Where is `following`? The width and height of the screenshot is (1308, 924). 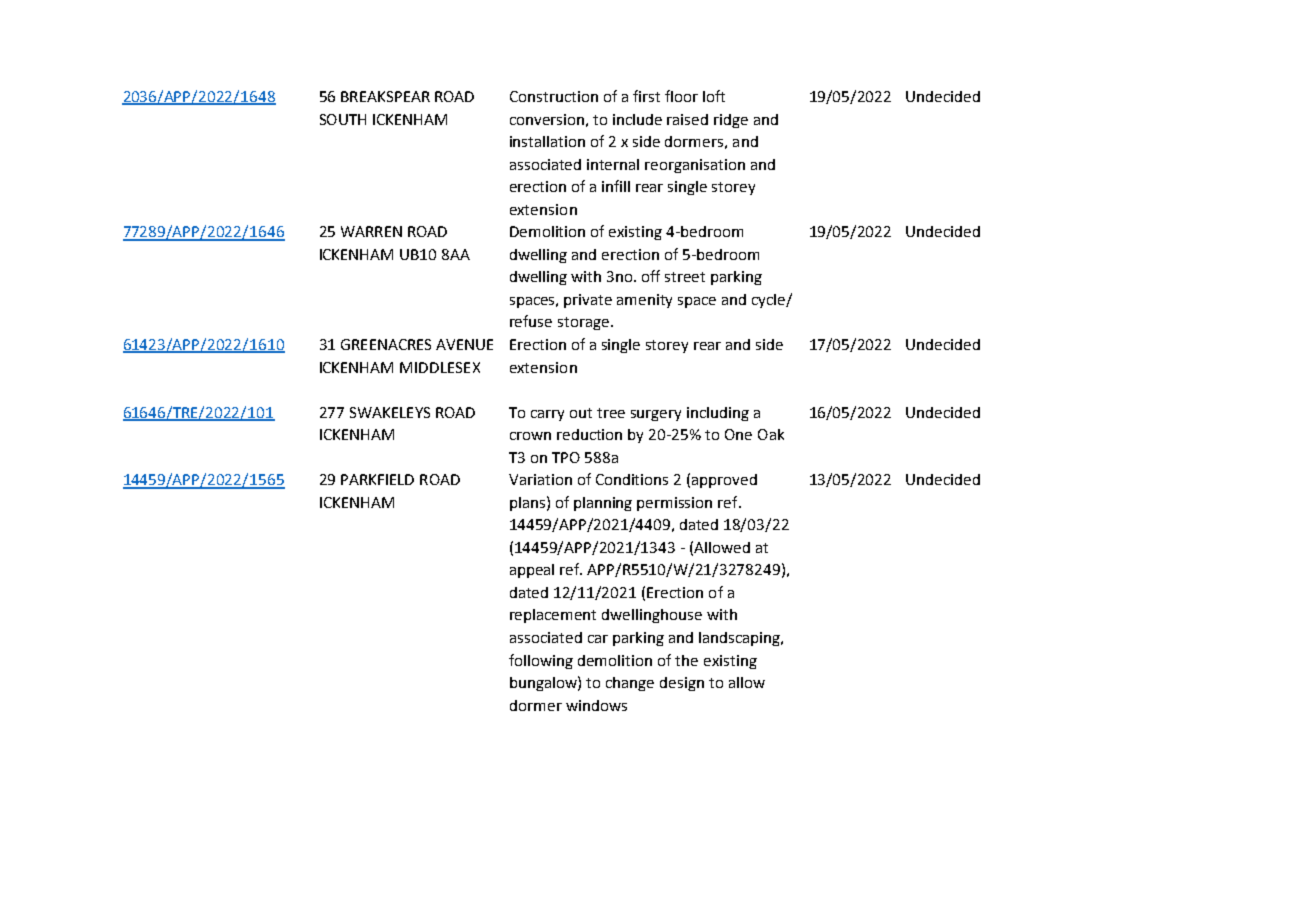
following is located at coordinates (541, 661).
